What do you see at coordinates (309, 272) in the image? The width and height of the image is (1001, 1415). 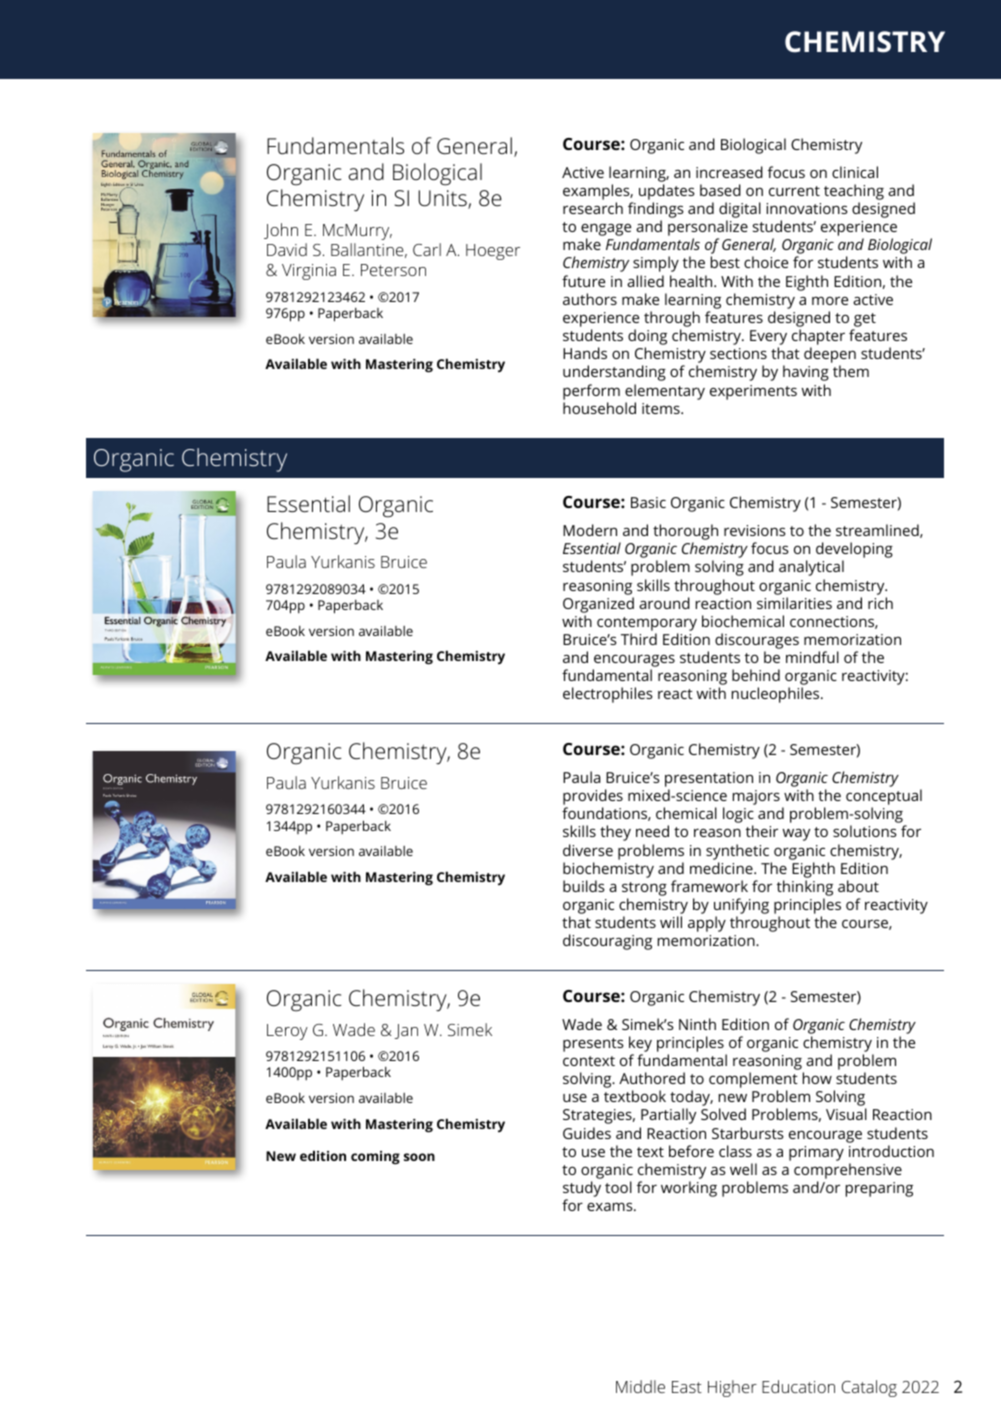 I see `Virginia` at bounding box center [309, 272].
